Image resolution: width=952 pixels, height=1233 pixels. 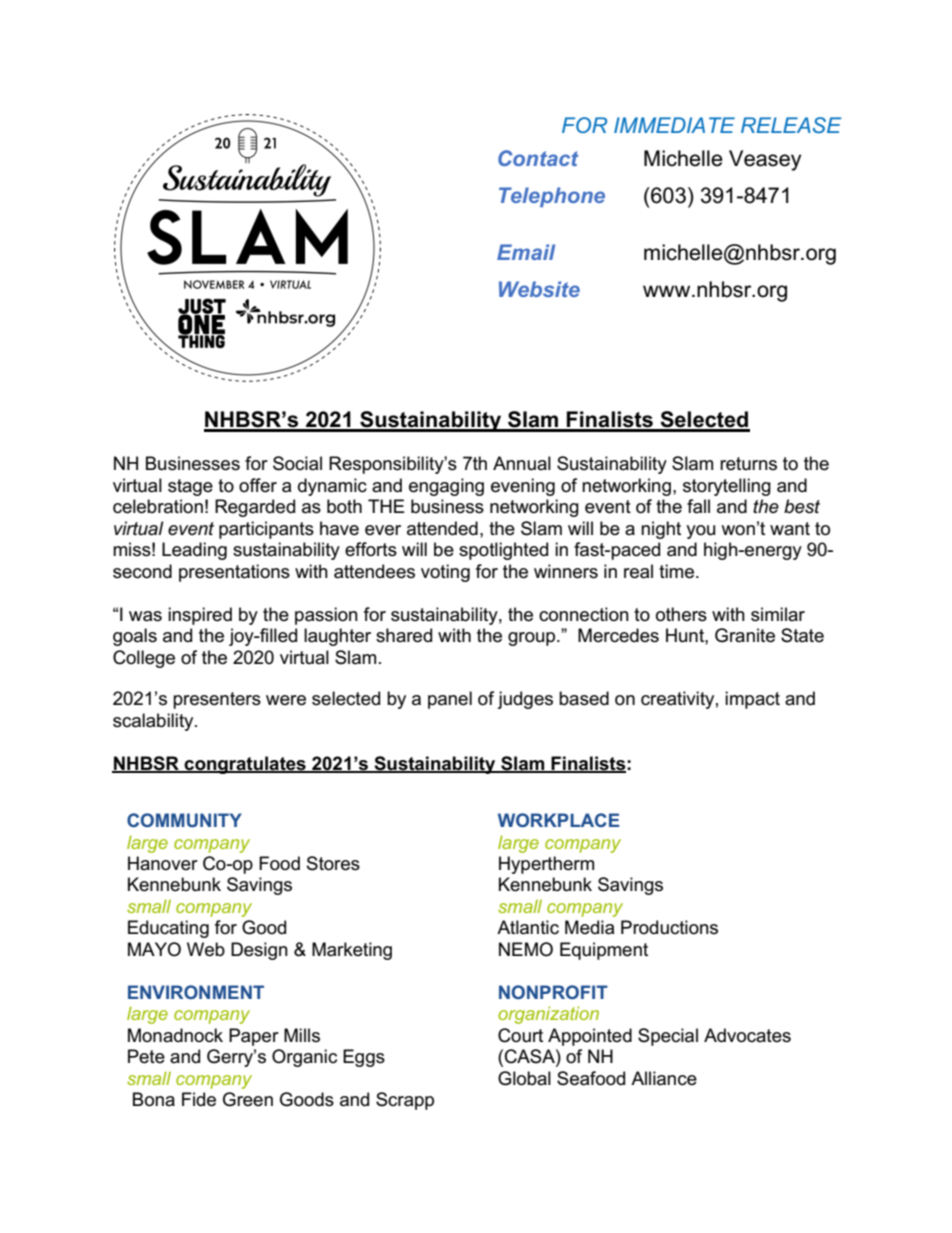 I want to click on returns, so click(x=748, y=464).
